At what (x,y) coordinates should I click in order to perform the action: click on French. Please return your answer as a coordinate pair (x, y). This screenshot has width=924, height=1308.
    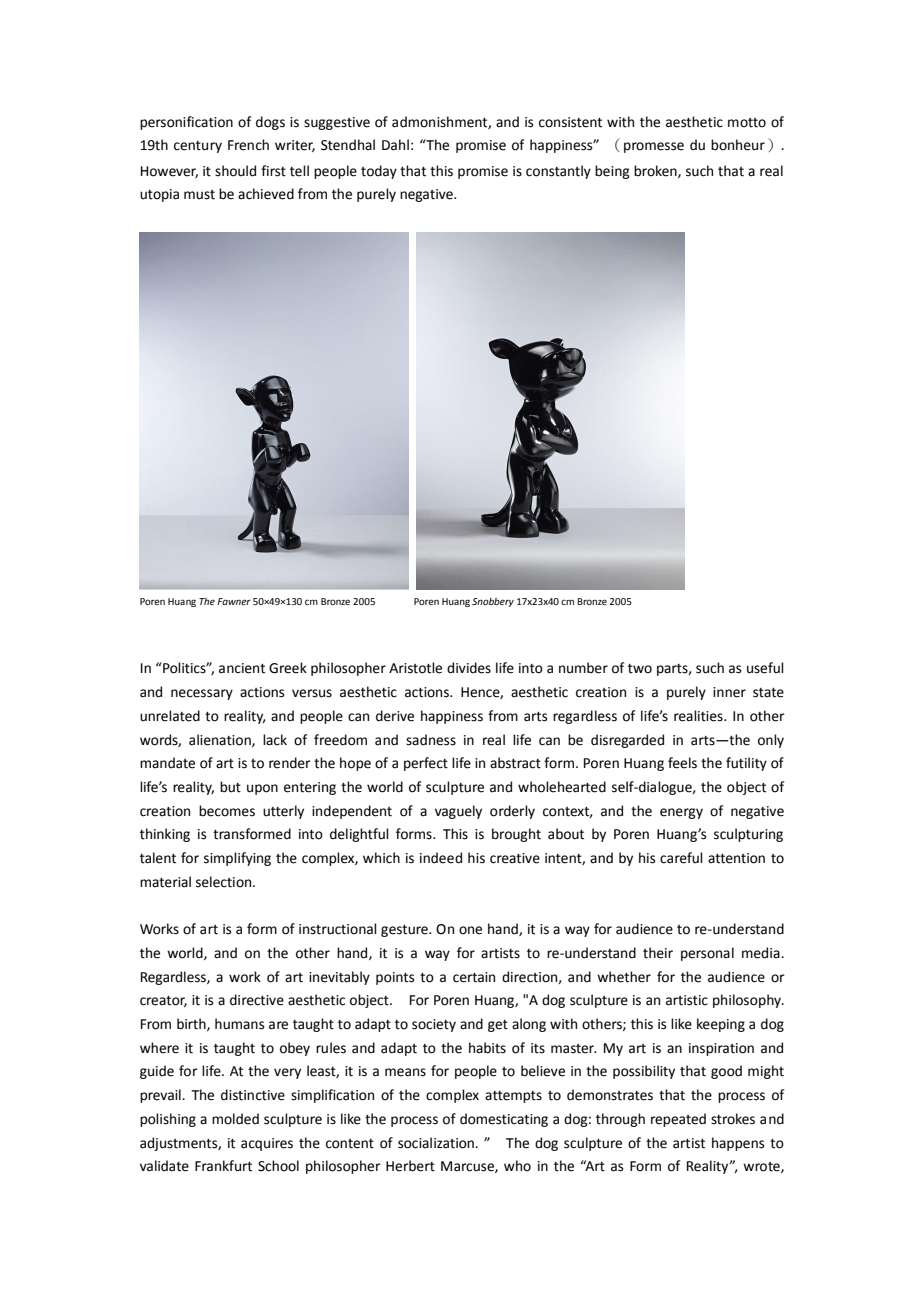
    Looking at the image, I should click on (248, 145).
